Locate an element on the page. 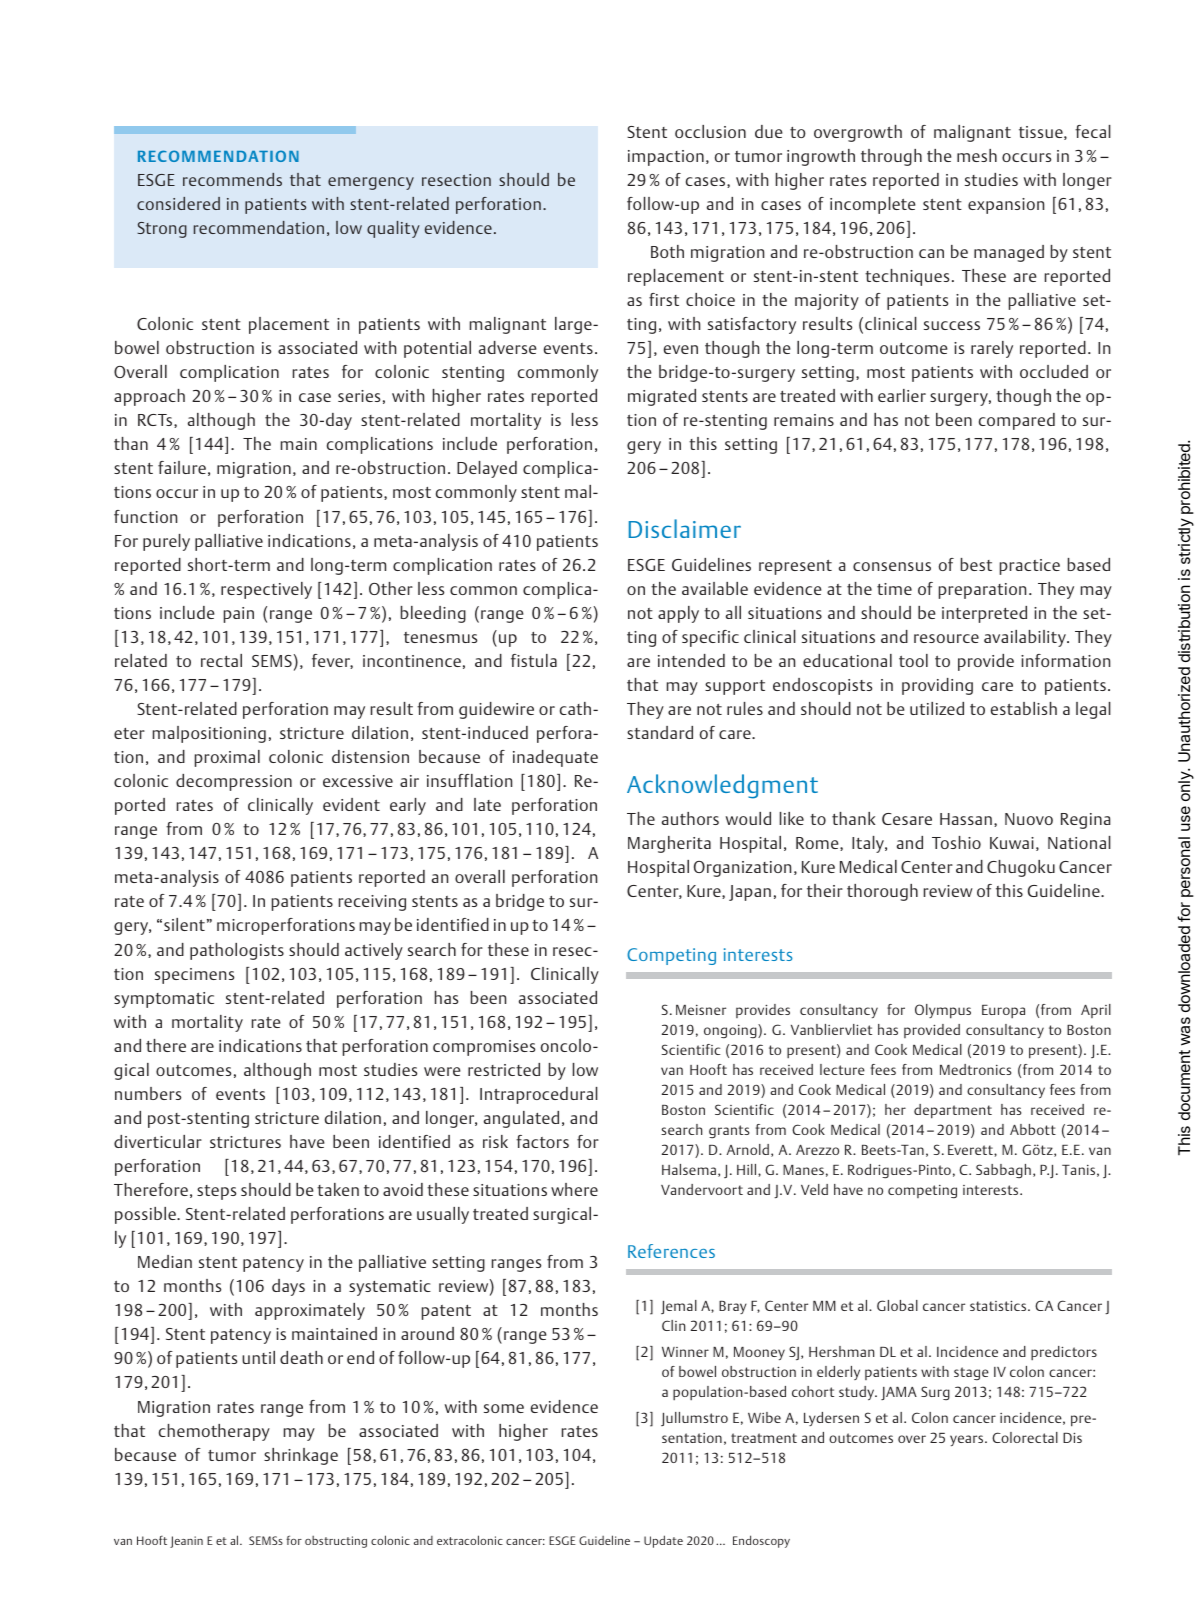 Image resolution: width=1197 pixels, height=1597 pixels. occlusion is located at coordinates (710, 131).
